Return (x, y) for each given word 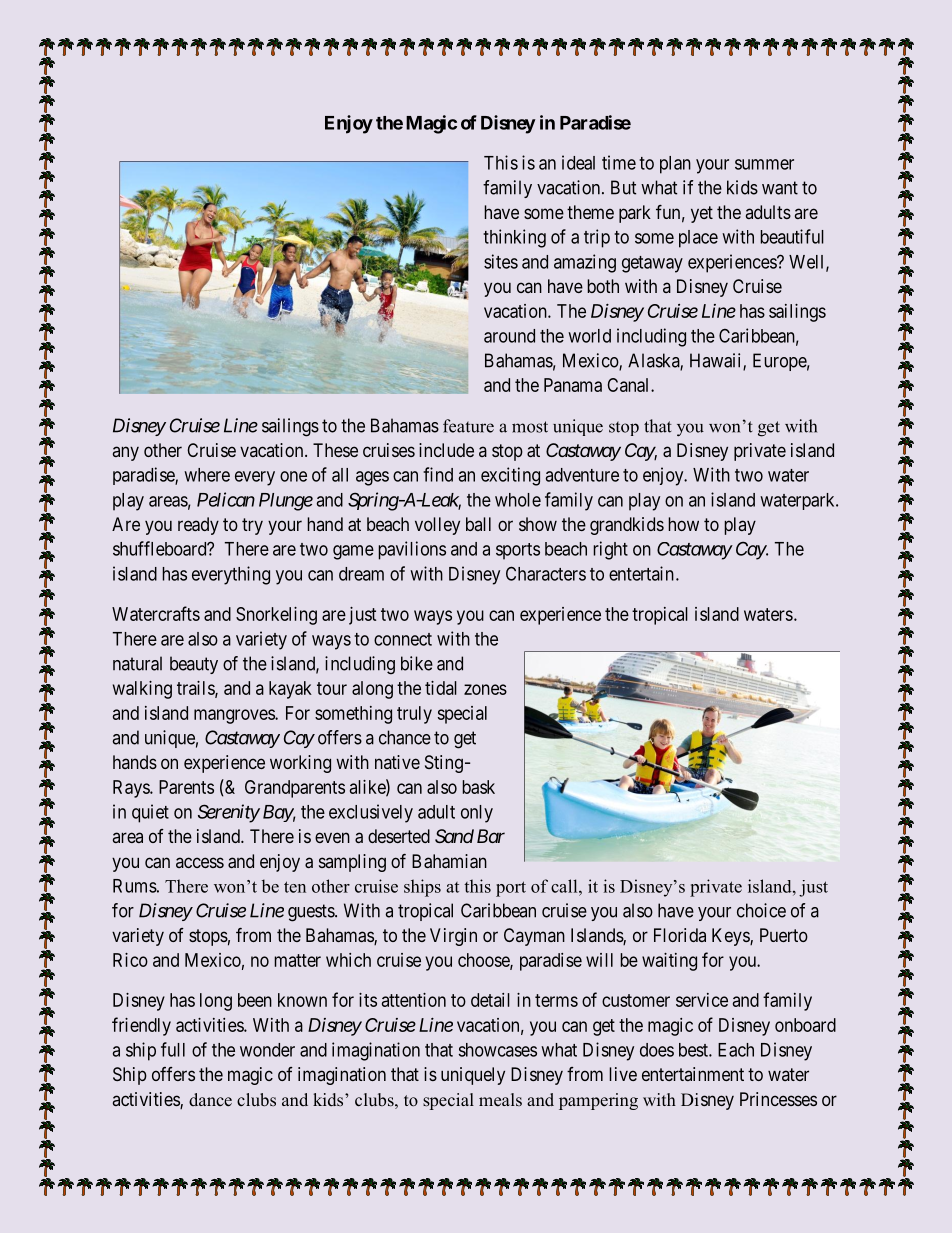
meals (500, 1099)
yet (702, 214)
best (694, 1050)
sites (501, 261)
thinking (514, 238)
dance (210, 1100)
